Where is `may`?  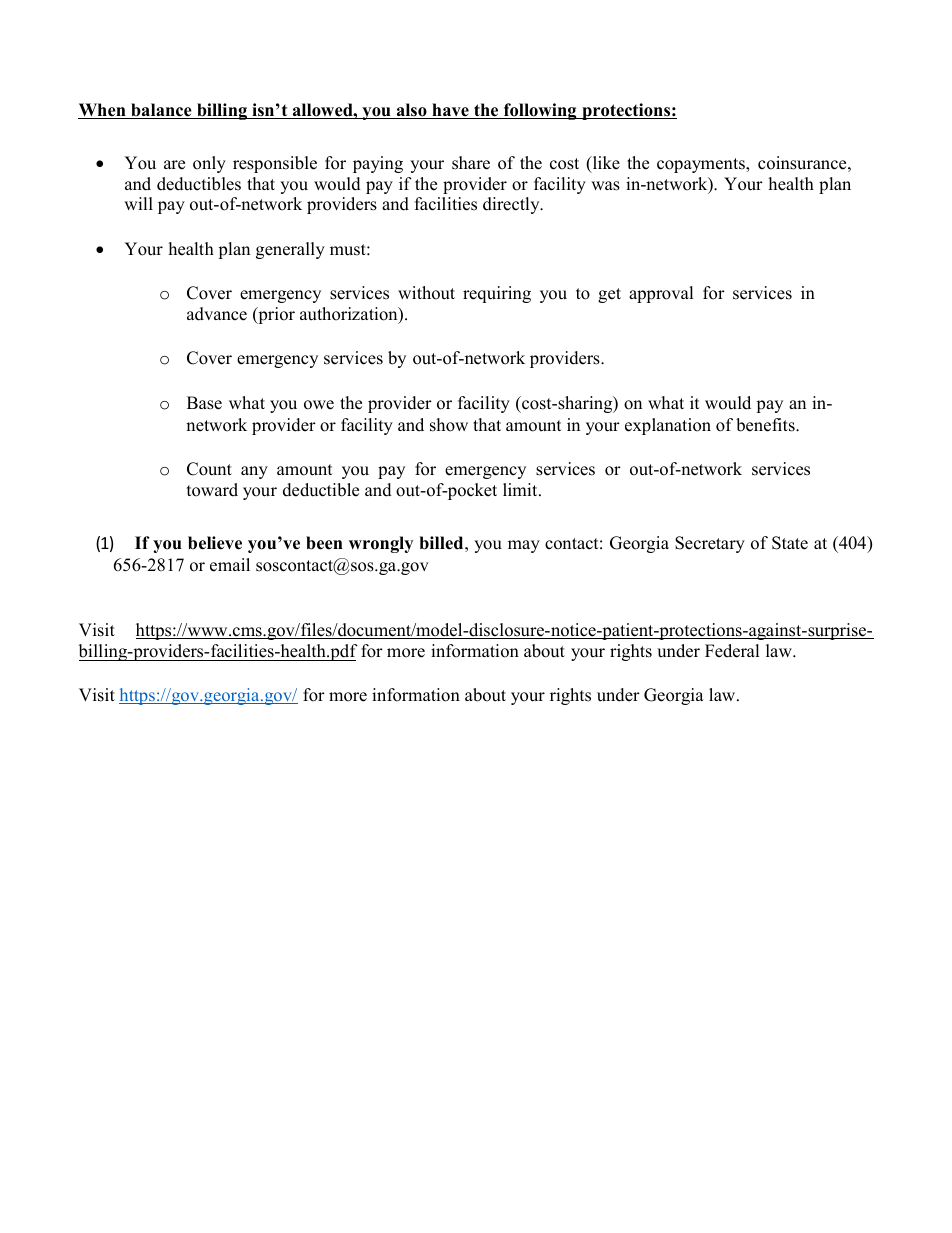
may is located at coordinates (524, 546).
